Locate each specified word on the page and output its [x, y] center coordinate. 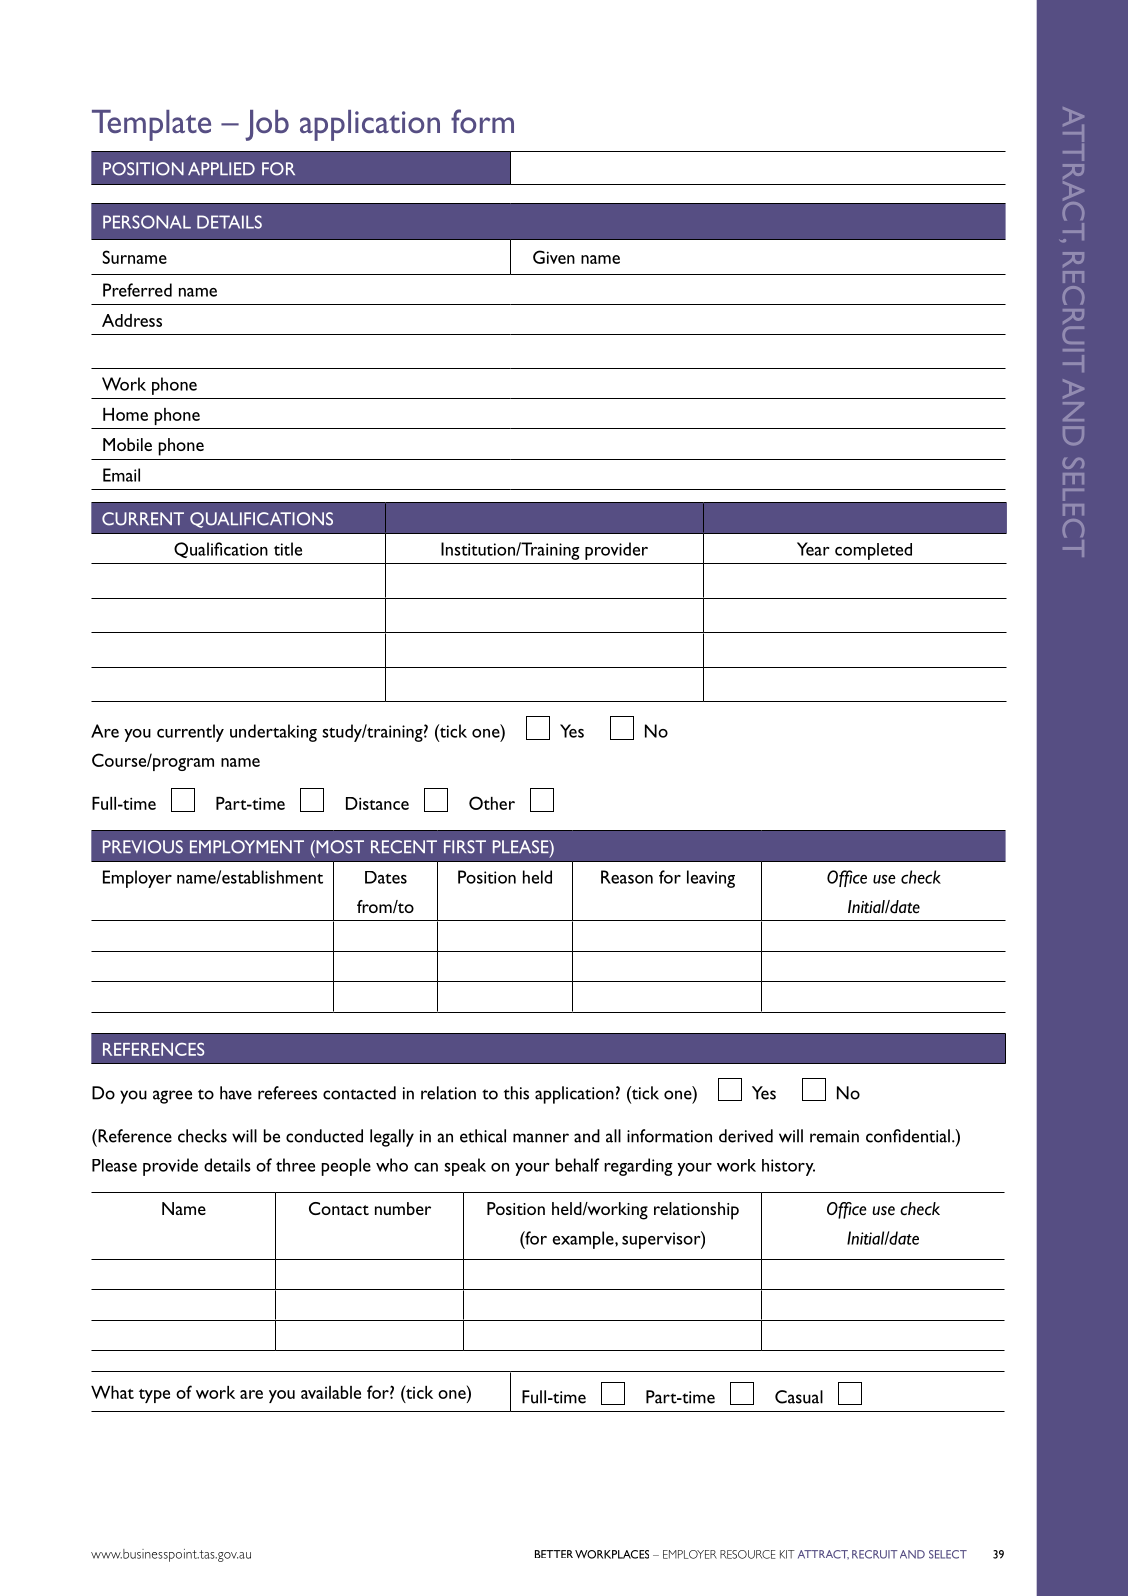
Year [813, 549]
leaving [711, 879]
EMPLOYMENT [247, 847]
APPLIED [221, 168]
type [154, 1396]
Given [554, 257]
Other [492, 803]
